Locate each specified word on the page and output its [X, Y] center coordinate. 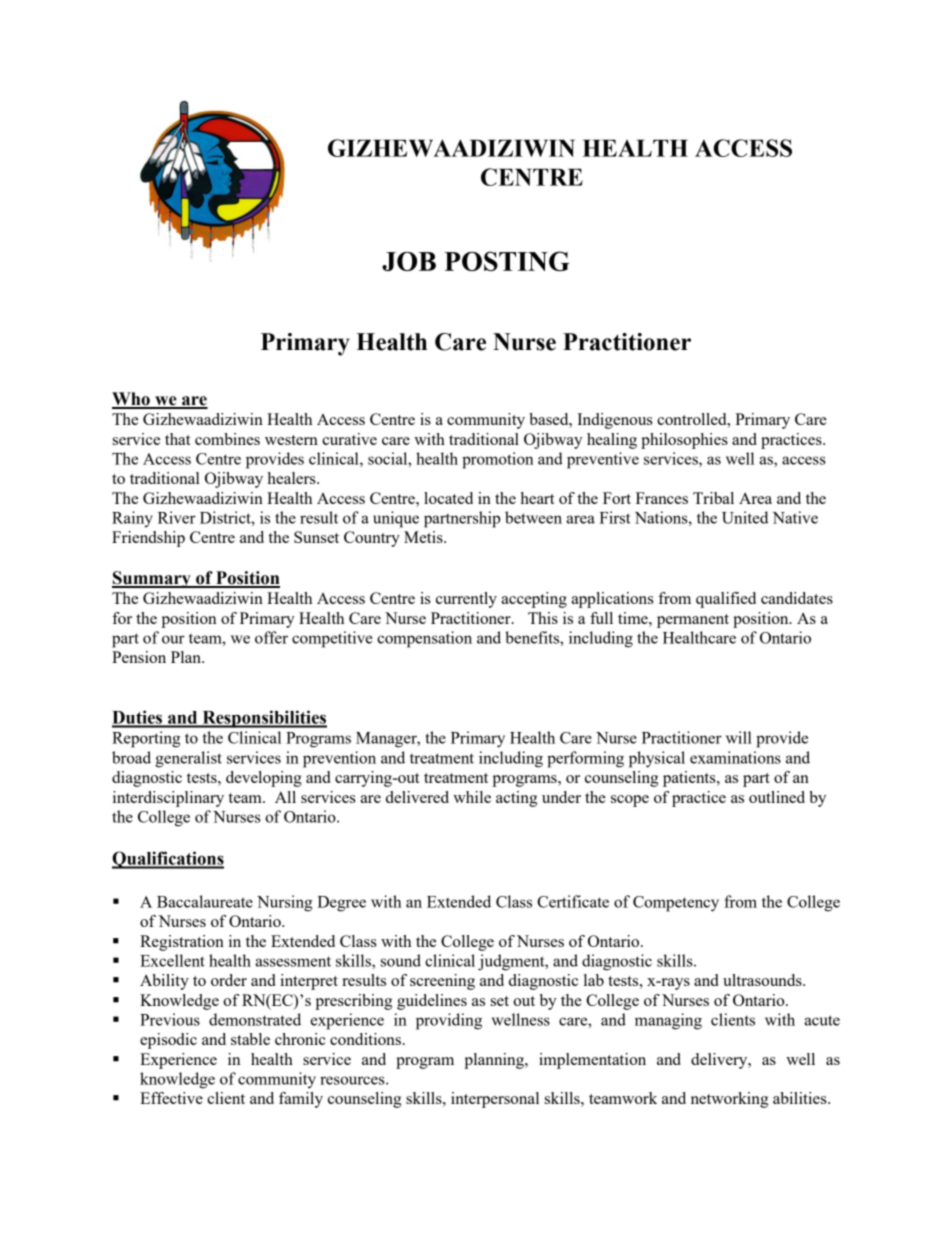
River [177, 517]
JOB [409, 261]
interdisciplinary [168, 799]
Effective [171, 1098]
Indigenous [615, 421]
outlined [777, 797]
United [745, 517]
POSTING [507, 261]
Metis [424, 537]
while [472, 797]
